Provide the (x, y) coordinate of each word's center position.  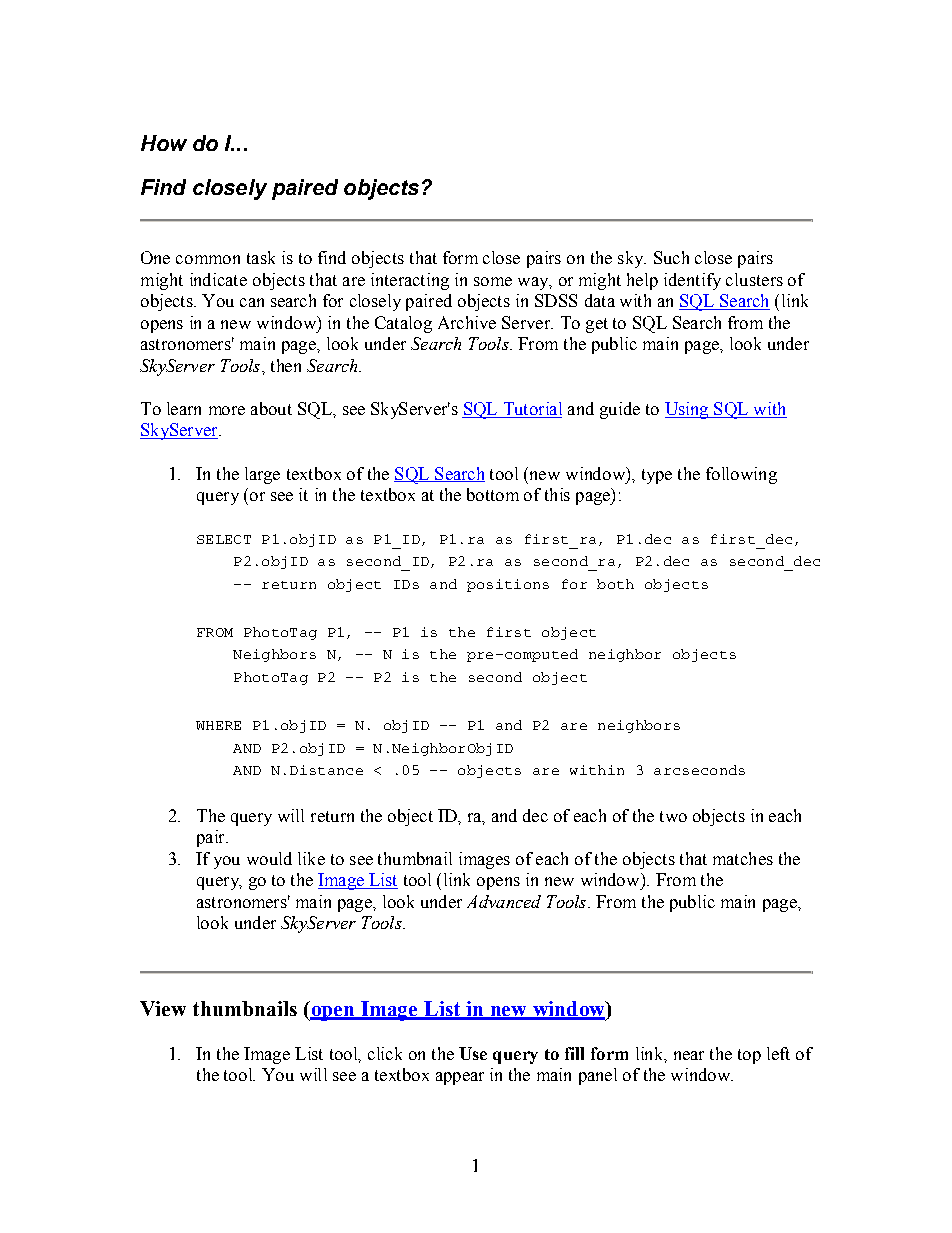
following (741, 475)
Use (473, 1053)
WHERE (218, 725)
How (164, 143)
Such (671, 257)
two (673, 816)
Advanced (504, 901)
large (262, 475)
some (493, 281)
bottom (493, 494)
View (163, 1008)
